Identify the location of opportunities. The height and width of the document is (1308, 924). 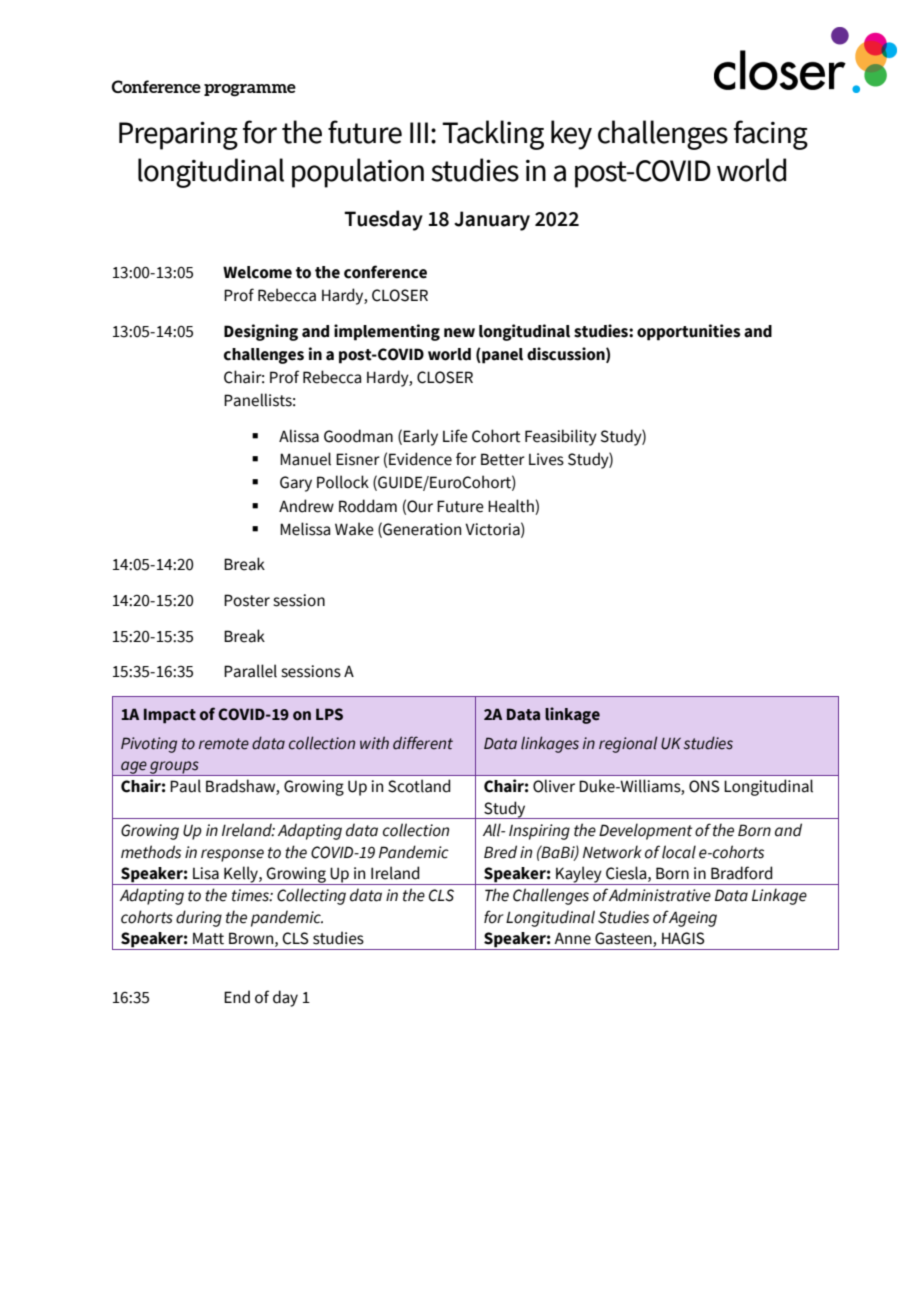
(689, 332).
